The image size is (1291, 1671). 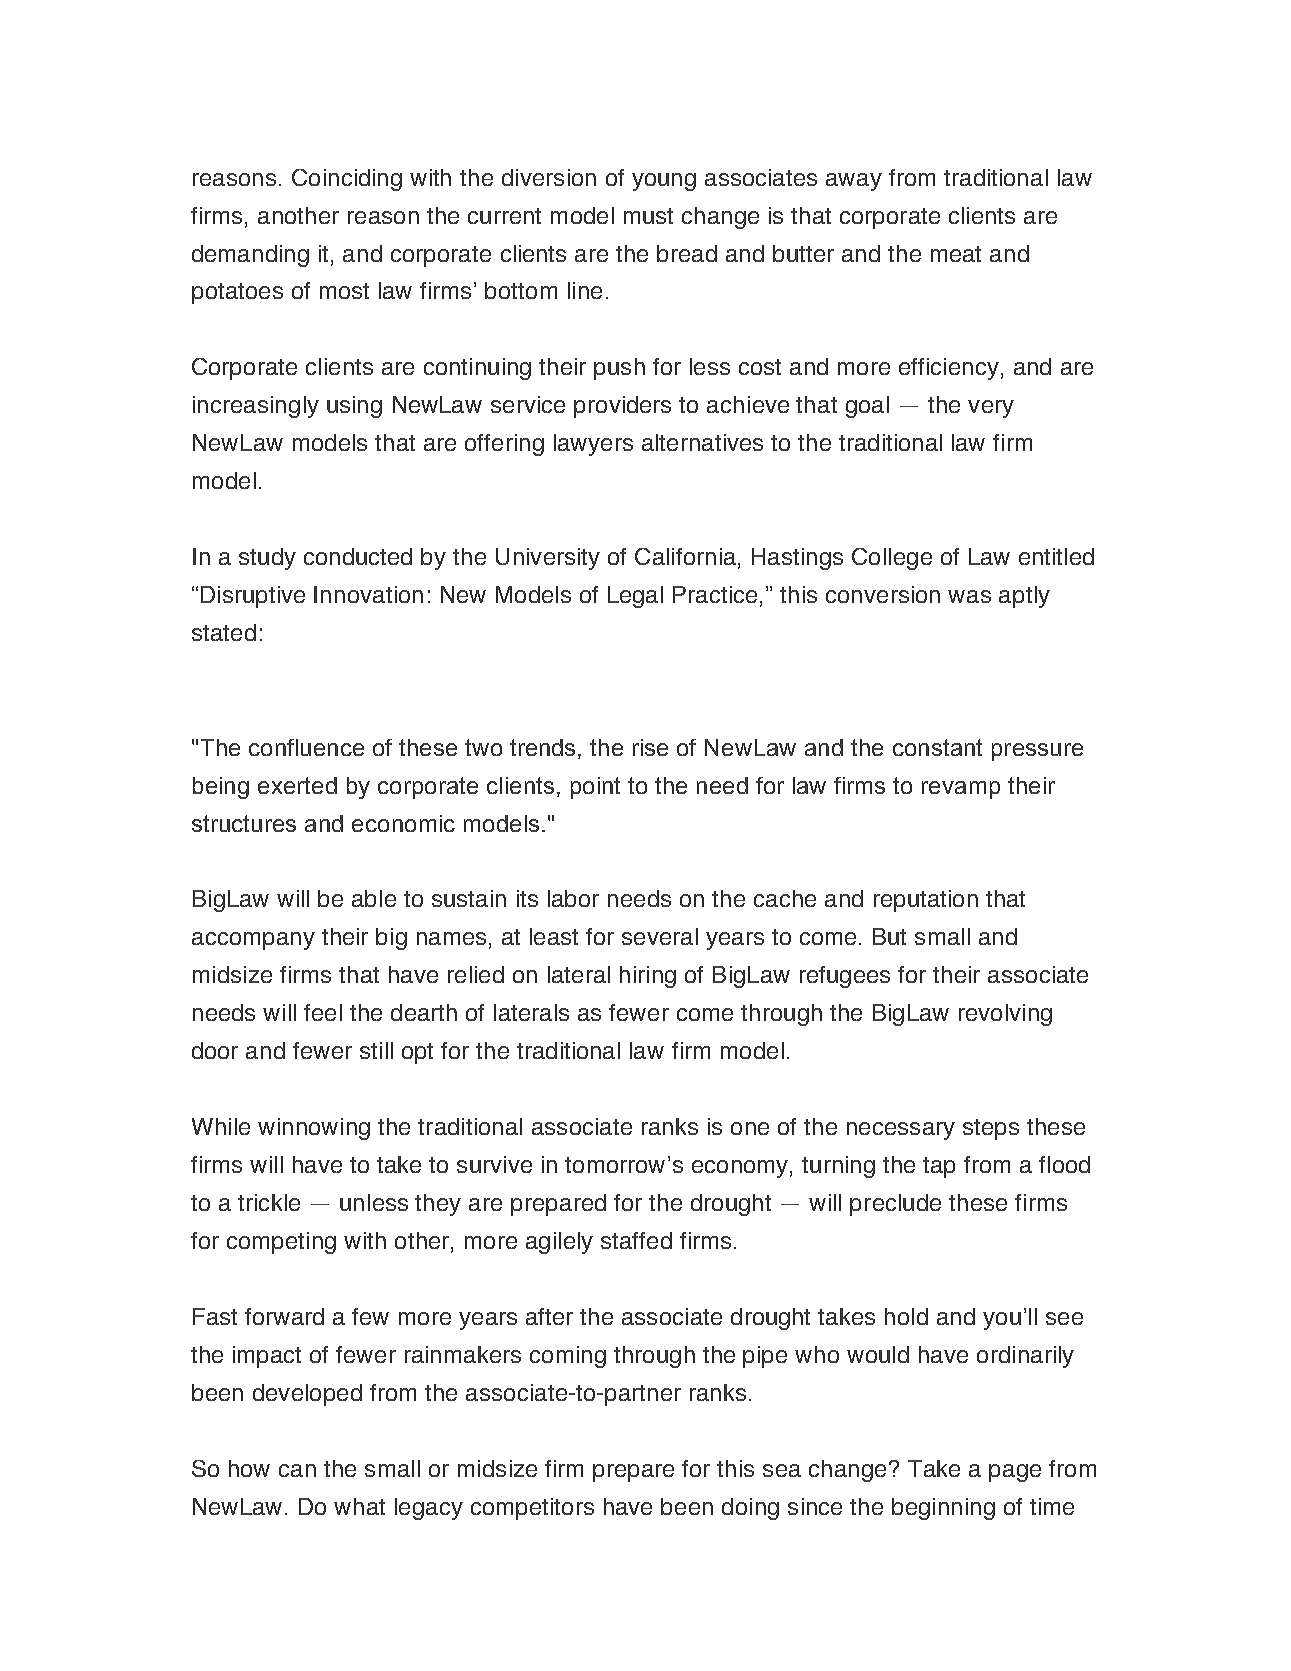 I want to click on College, so click(x=892, y=559).
